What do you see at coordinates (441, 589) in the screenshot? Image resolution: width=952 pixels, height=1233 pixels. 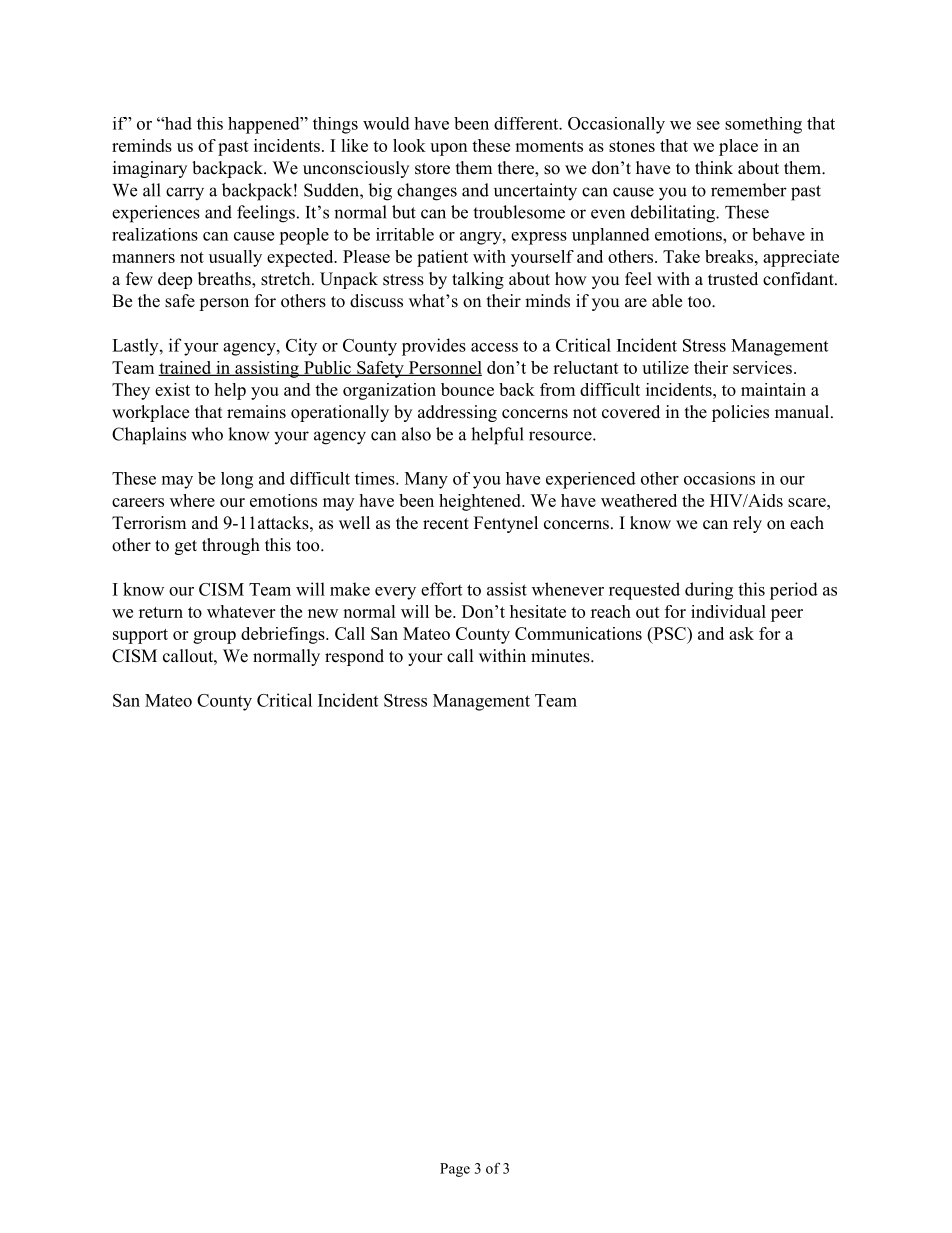 I see `effort` at bounding box center [441, 589].
